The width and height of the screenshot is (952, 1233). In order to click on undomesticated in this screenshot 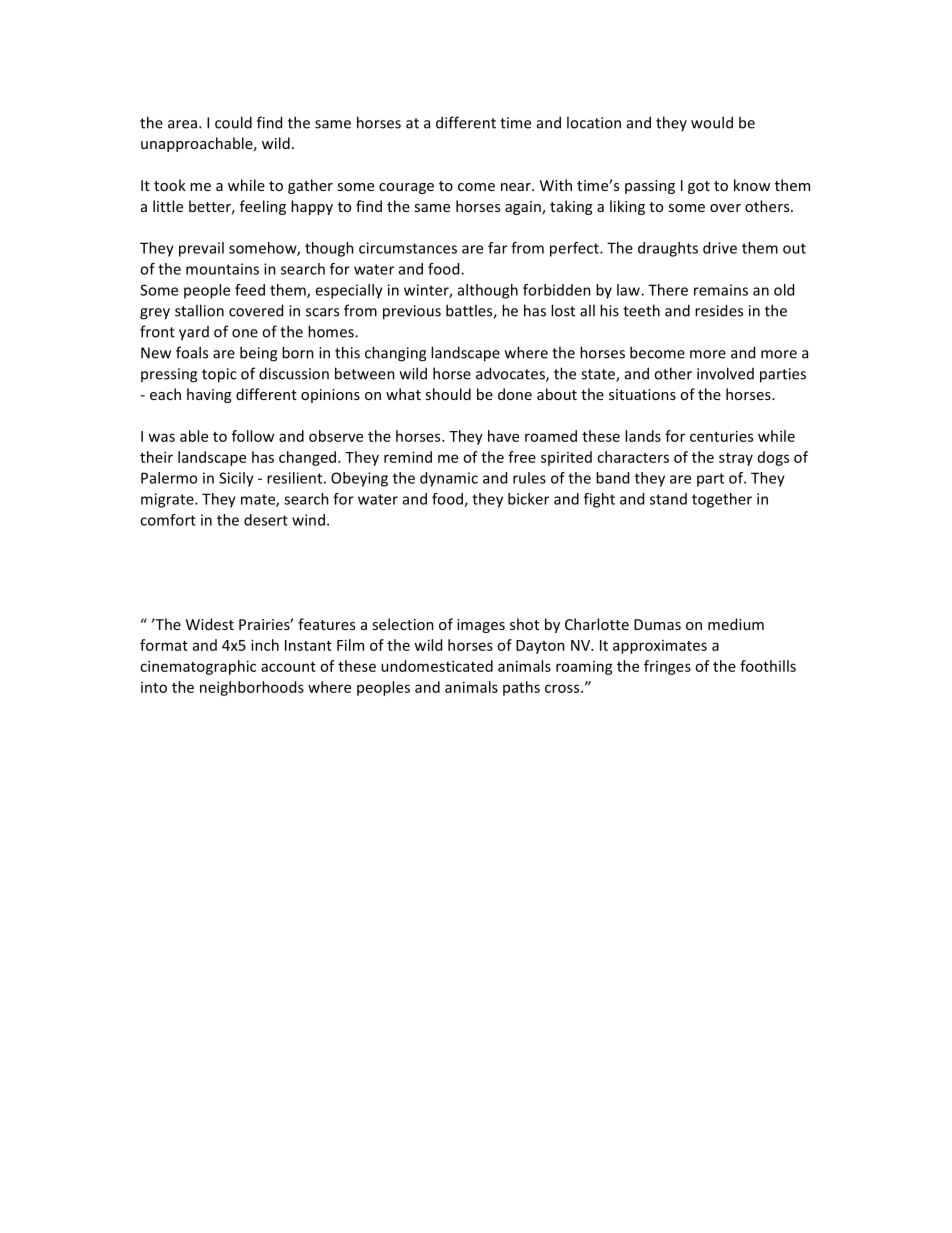, I will do `click(437, 666)`.
